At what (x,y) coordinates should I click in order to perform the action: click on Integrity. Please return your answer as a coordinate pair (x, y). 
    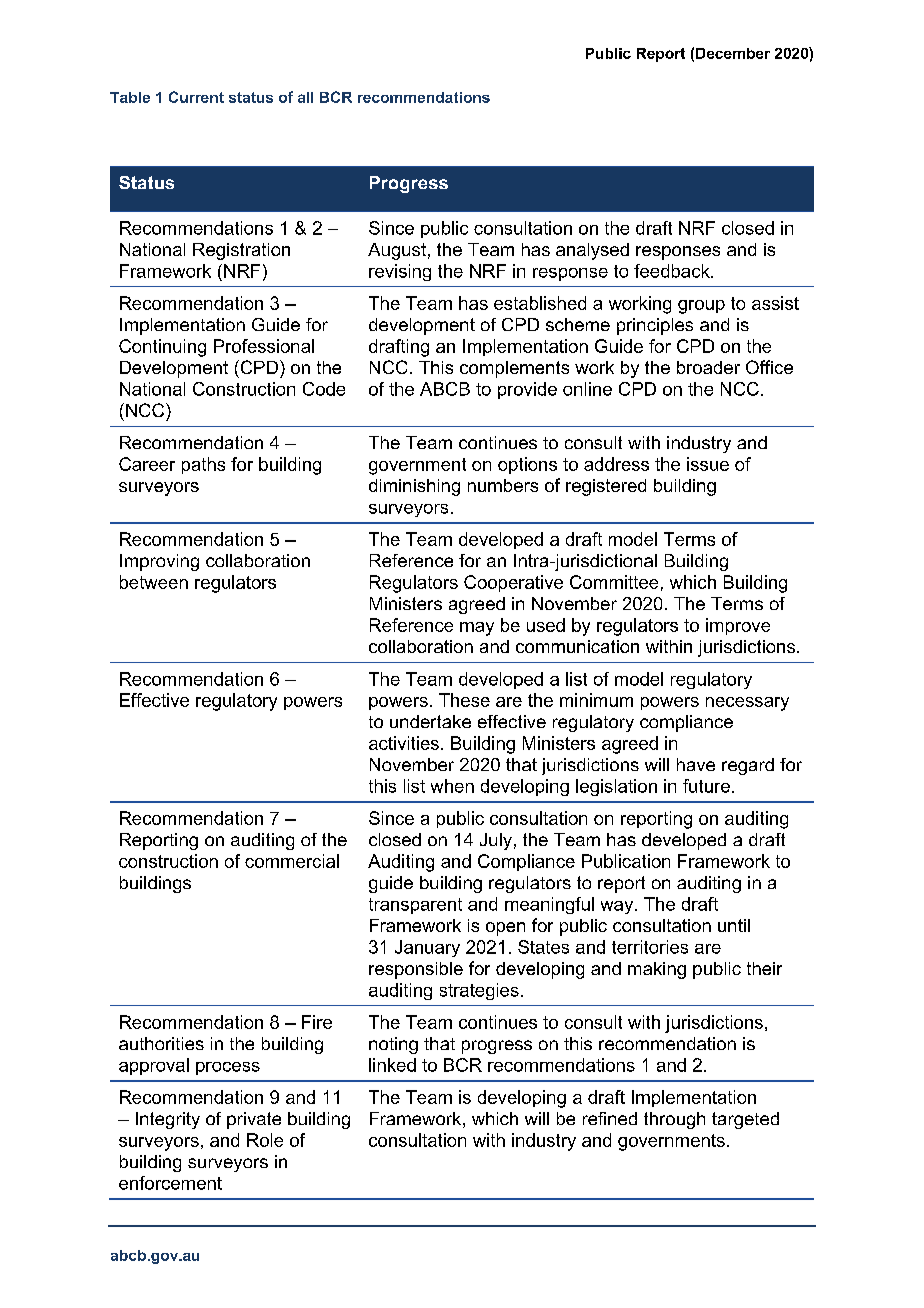
    Looking at the image, I should click on (168, 1120).
